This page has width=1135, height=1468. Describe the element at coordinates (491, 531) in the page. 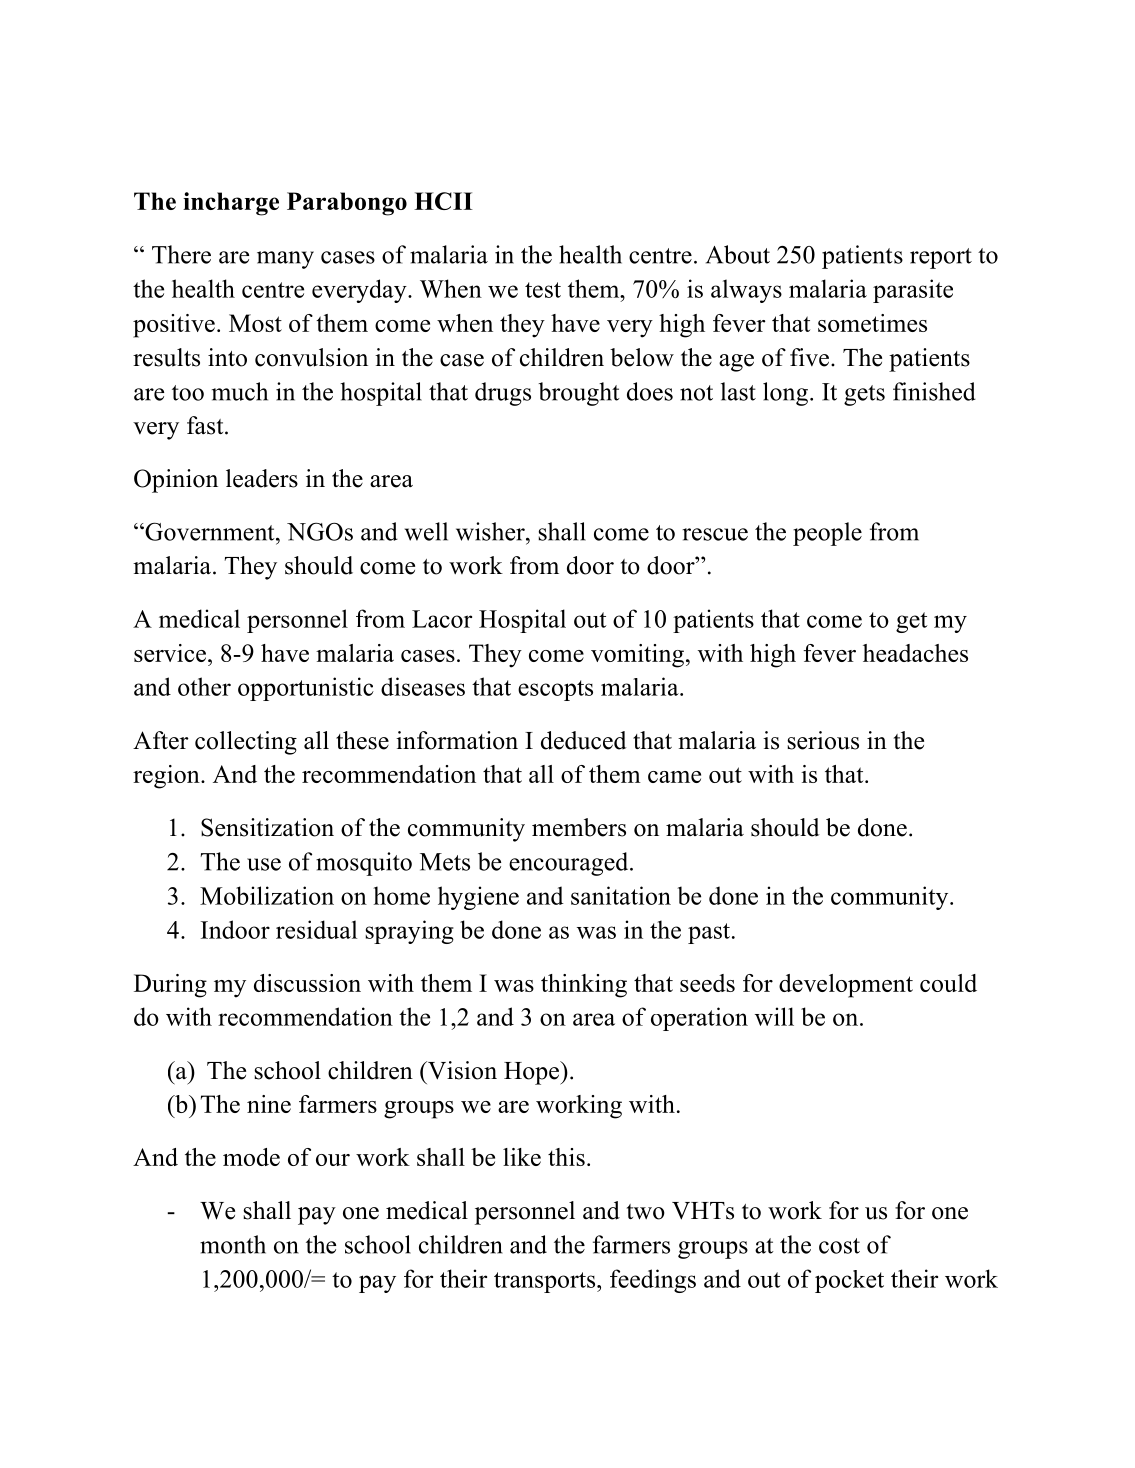

I see `wisher` at that location.
